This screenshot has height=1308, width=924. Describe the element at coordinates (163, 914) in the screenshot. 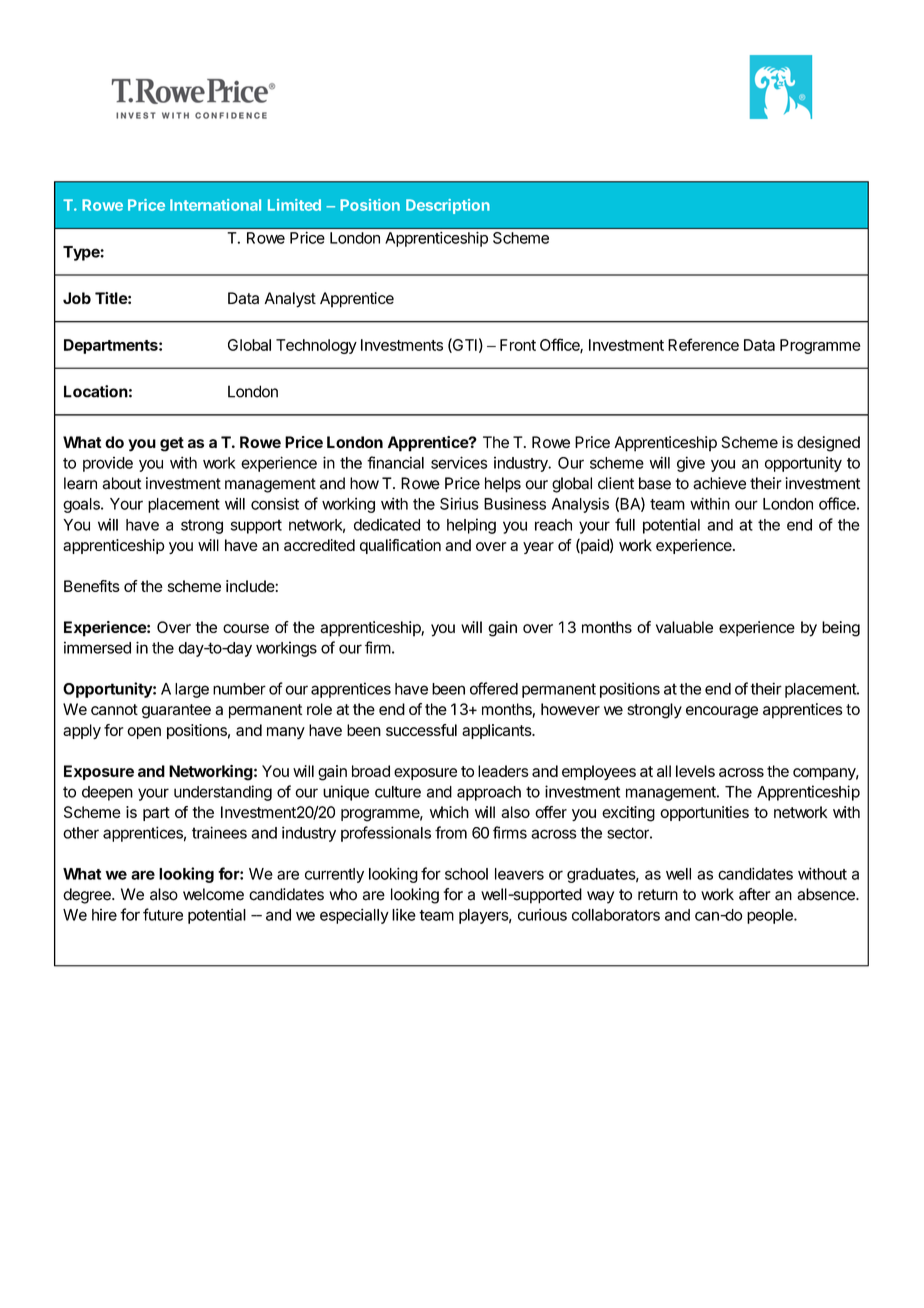

I see `future` at that location.
